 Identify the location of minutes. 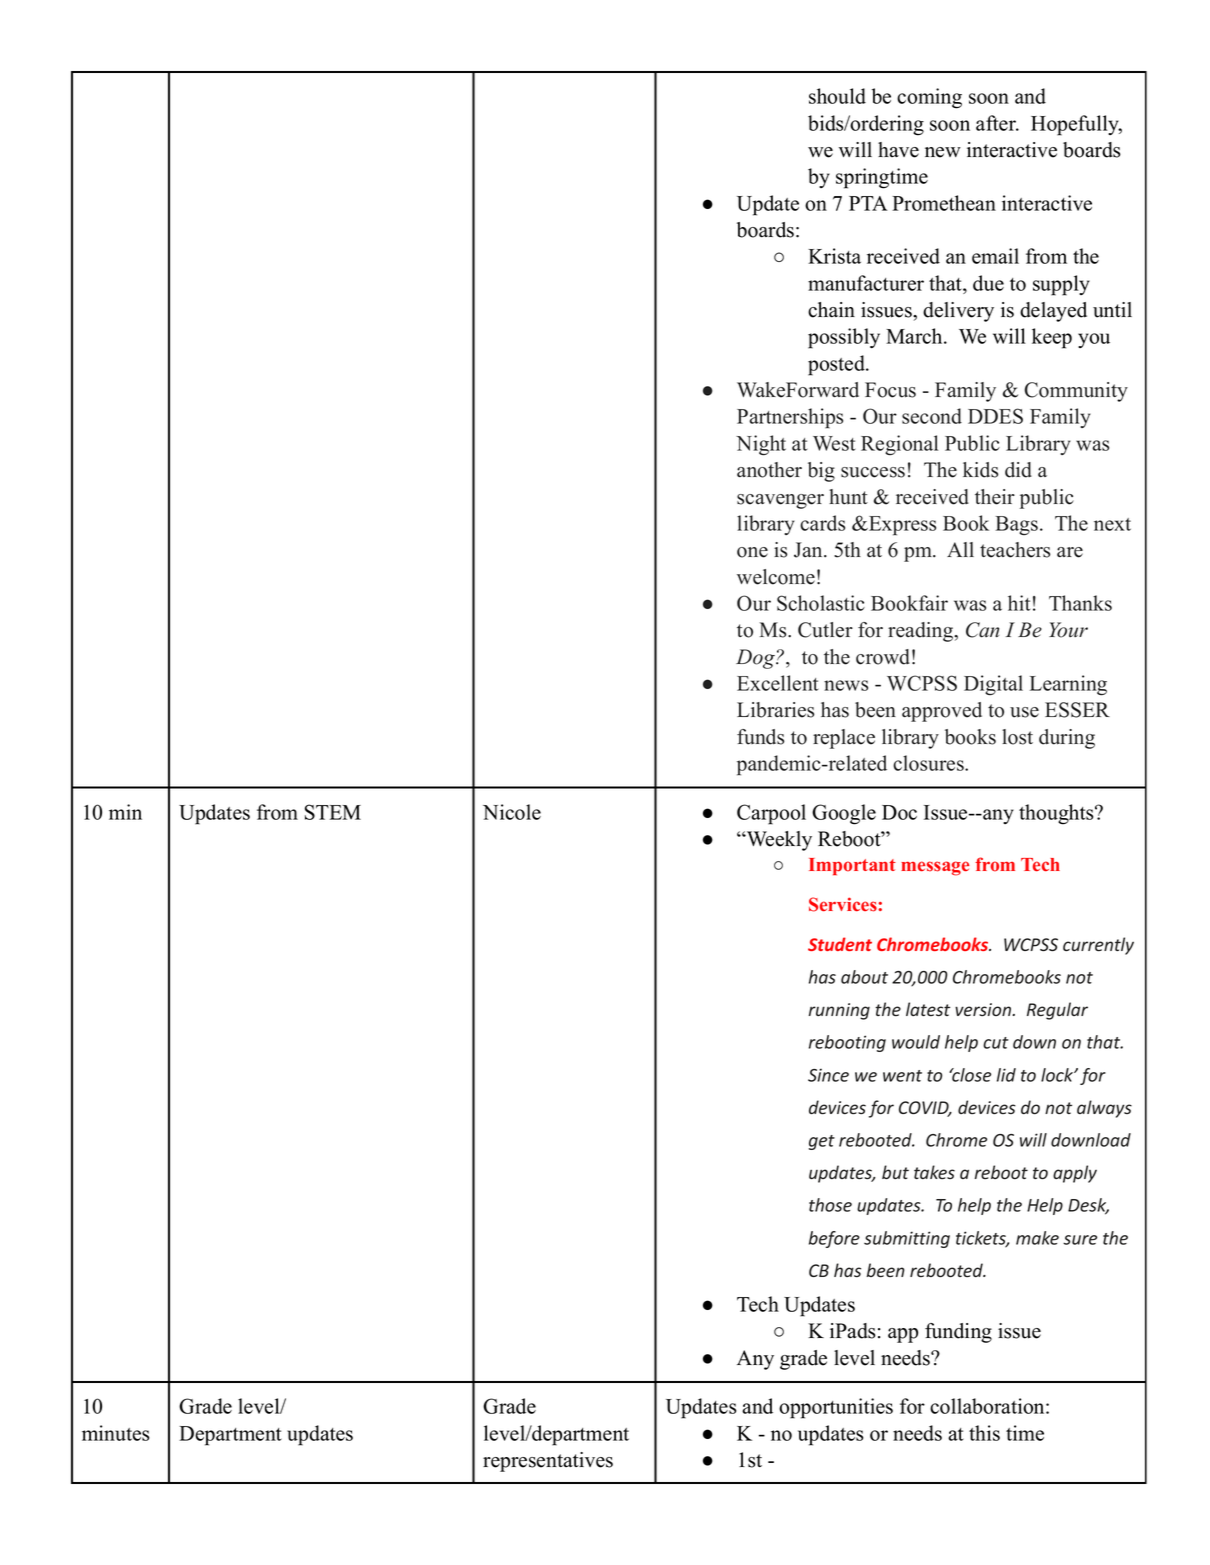
(115, 1433).
